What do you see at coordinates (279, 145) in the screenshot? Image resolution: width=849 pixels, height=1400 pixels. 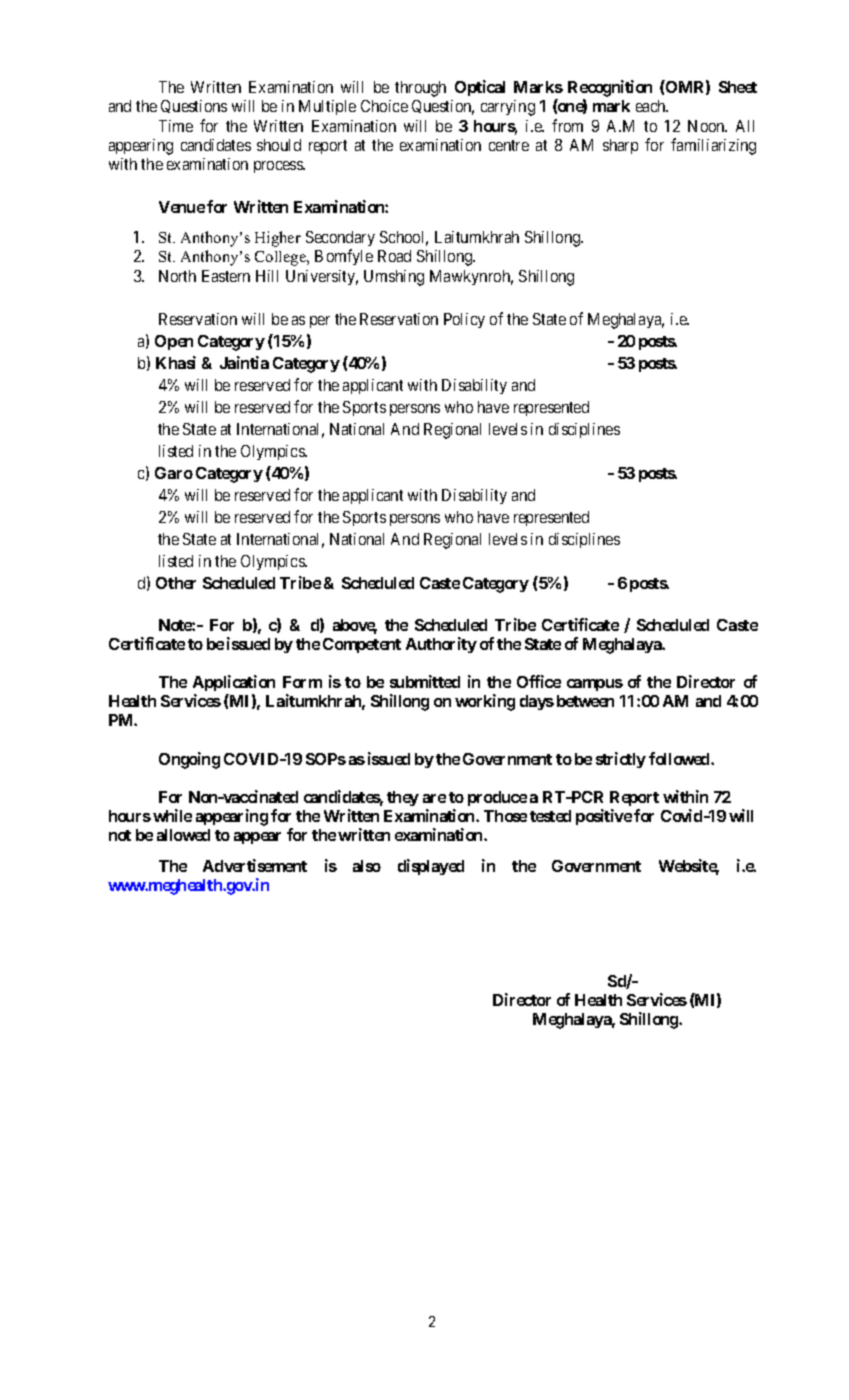 I see `should` at bounding box center [279, 145].
